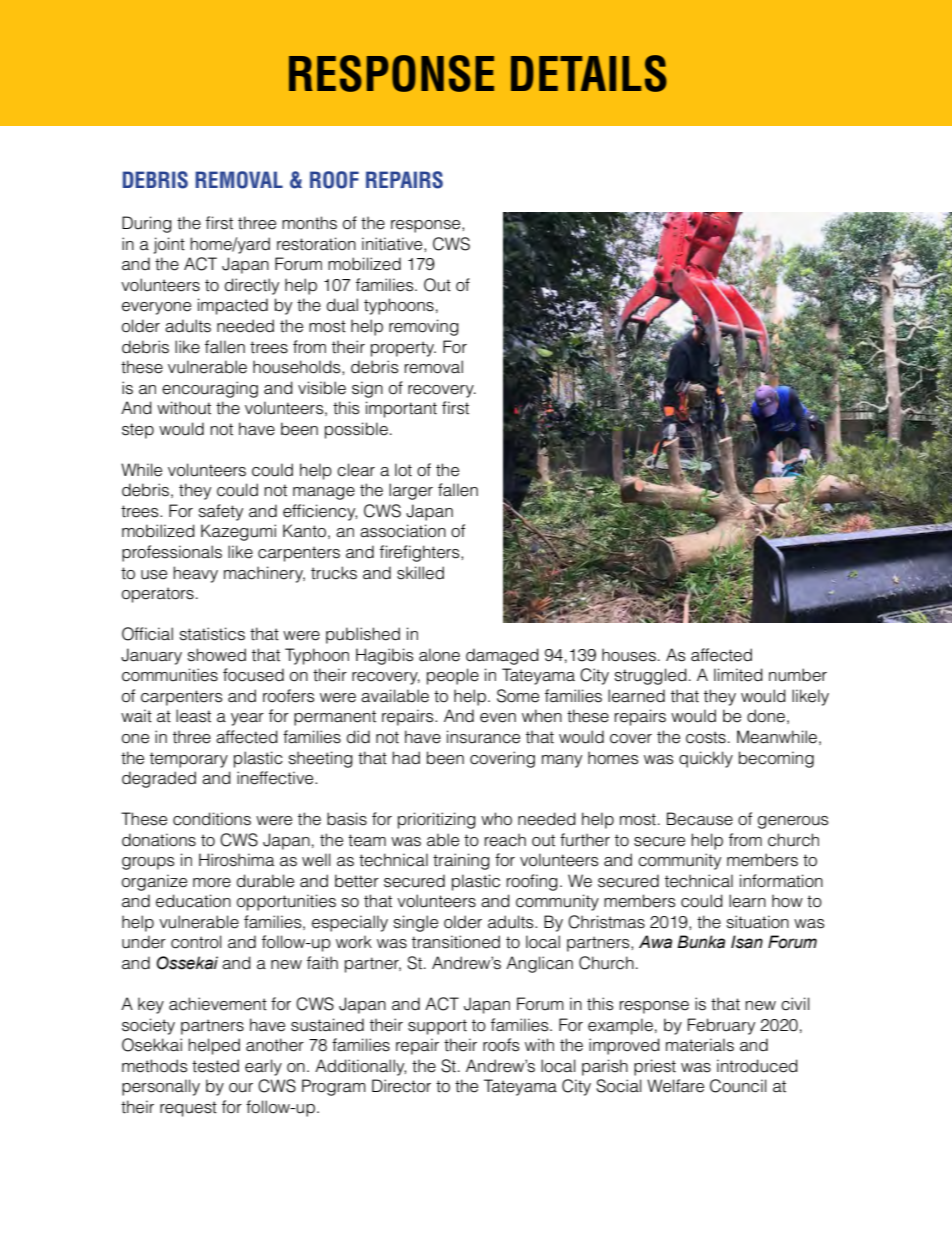 The image size is (952, 1233). What do you see at coordinates (420, 573) in the screenshot?
I see `skilled` at bounding box center [420, 573].
